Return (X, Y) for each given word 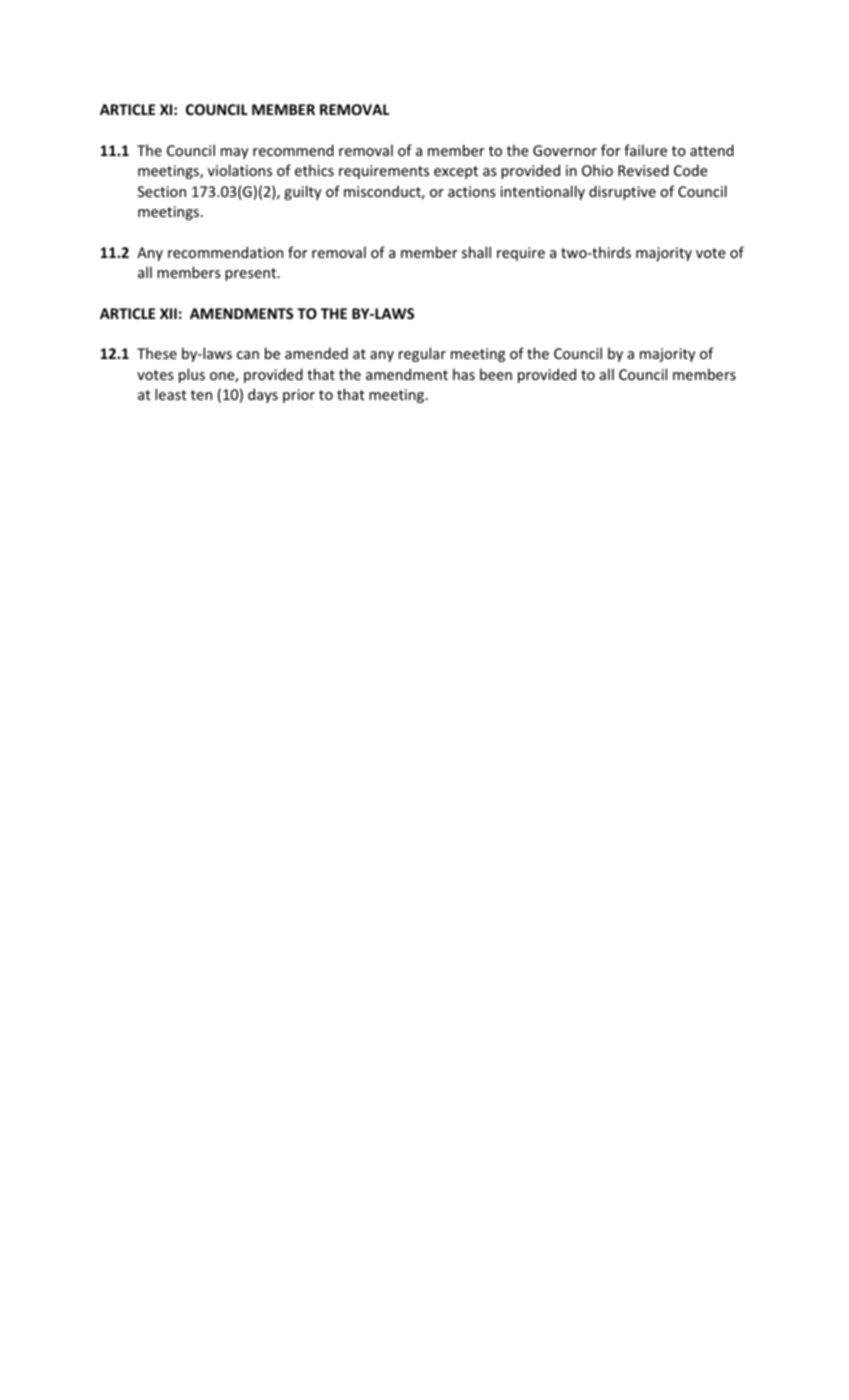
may (234, 153)
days (263, 395)
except (456, 172)
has (464, 374)
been (496, 374)
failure (645, 150)
